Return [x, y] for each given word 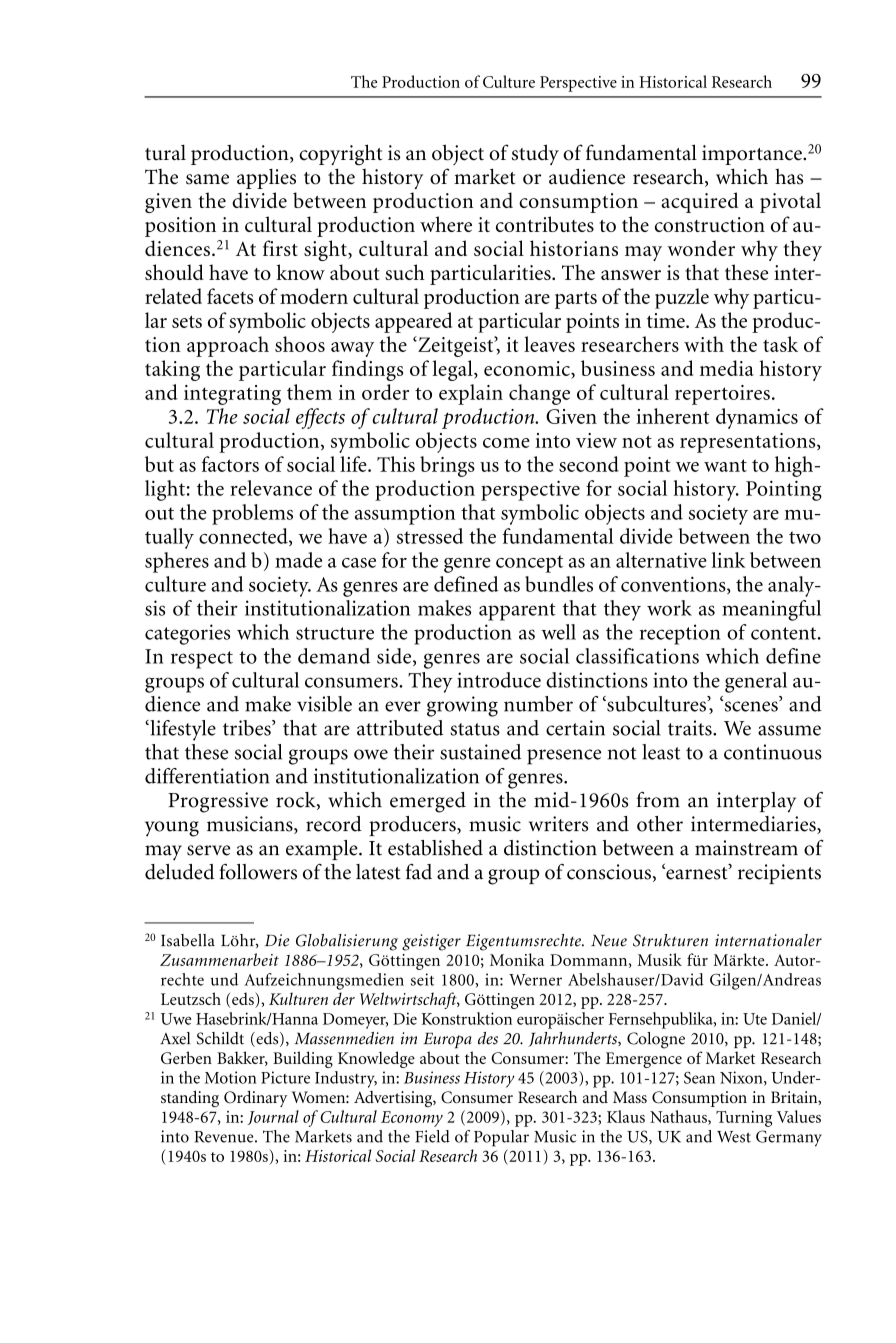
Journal [273, 1117]
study [535, 154]
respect [202, 660]
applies [266, 178]
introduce [499, 680]
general [756, 682]
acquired [699, 202]
